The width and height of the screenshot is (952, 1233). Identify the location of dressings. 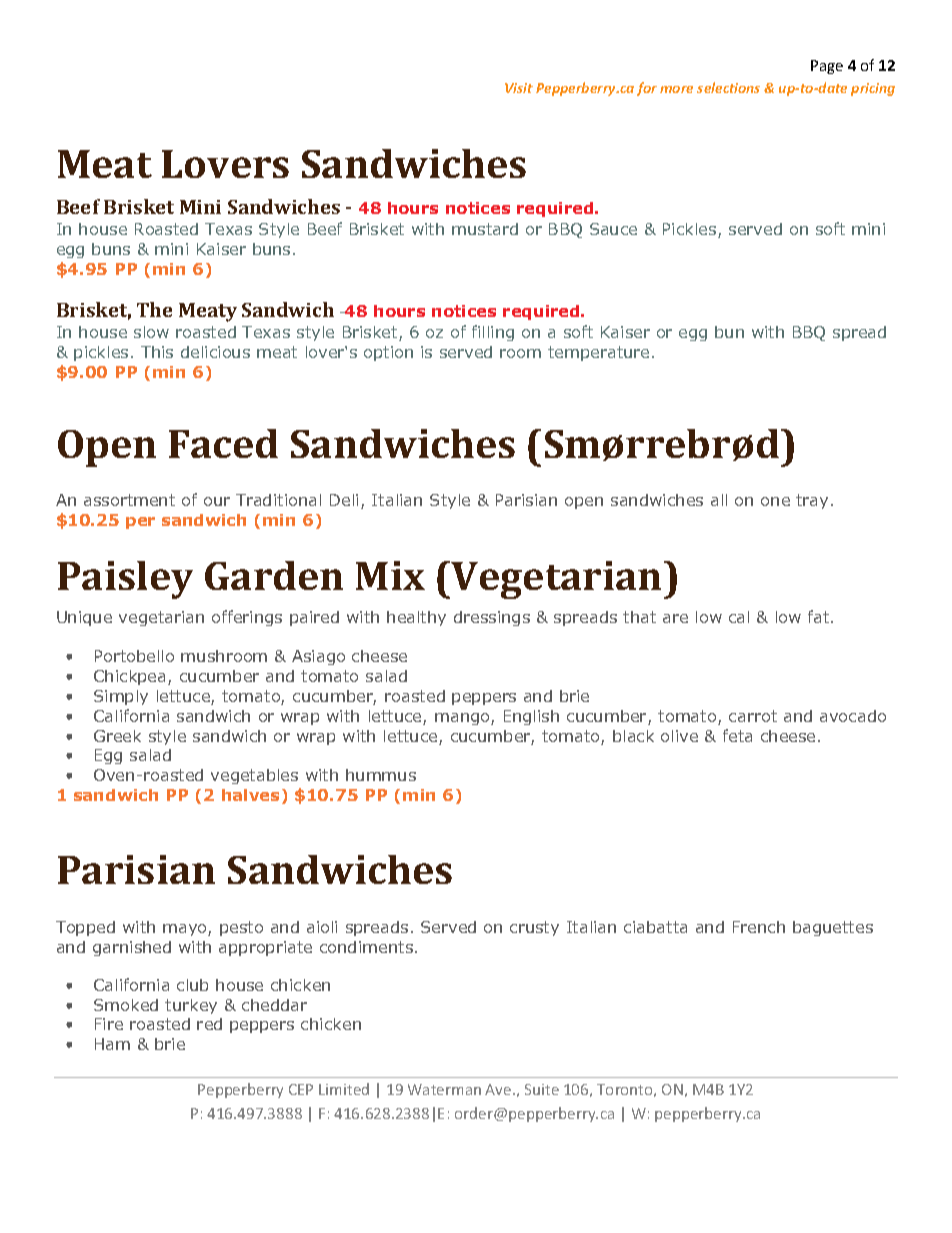
(492, 618).
